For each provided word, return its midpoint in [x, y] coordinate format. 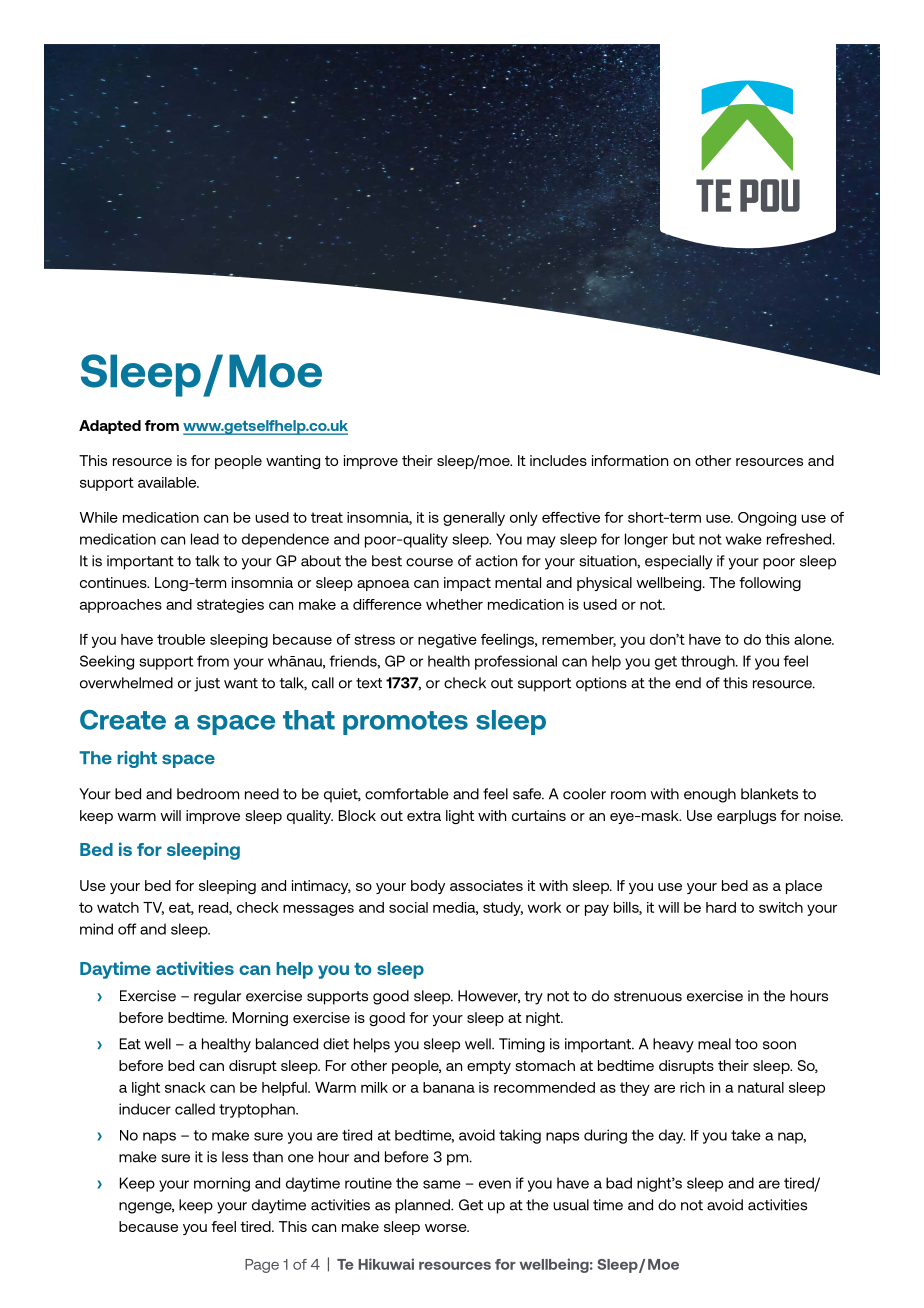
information [630, 460]
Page [262, 1266]
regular [217, 997]
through [709, 662]
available [168, 482]
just [207, 684]
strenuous [648, 996]
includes [558, 460]
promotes [405, 723]
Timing [522, 1045]
